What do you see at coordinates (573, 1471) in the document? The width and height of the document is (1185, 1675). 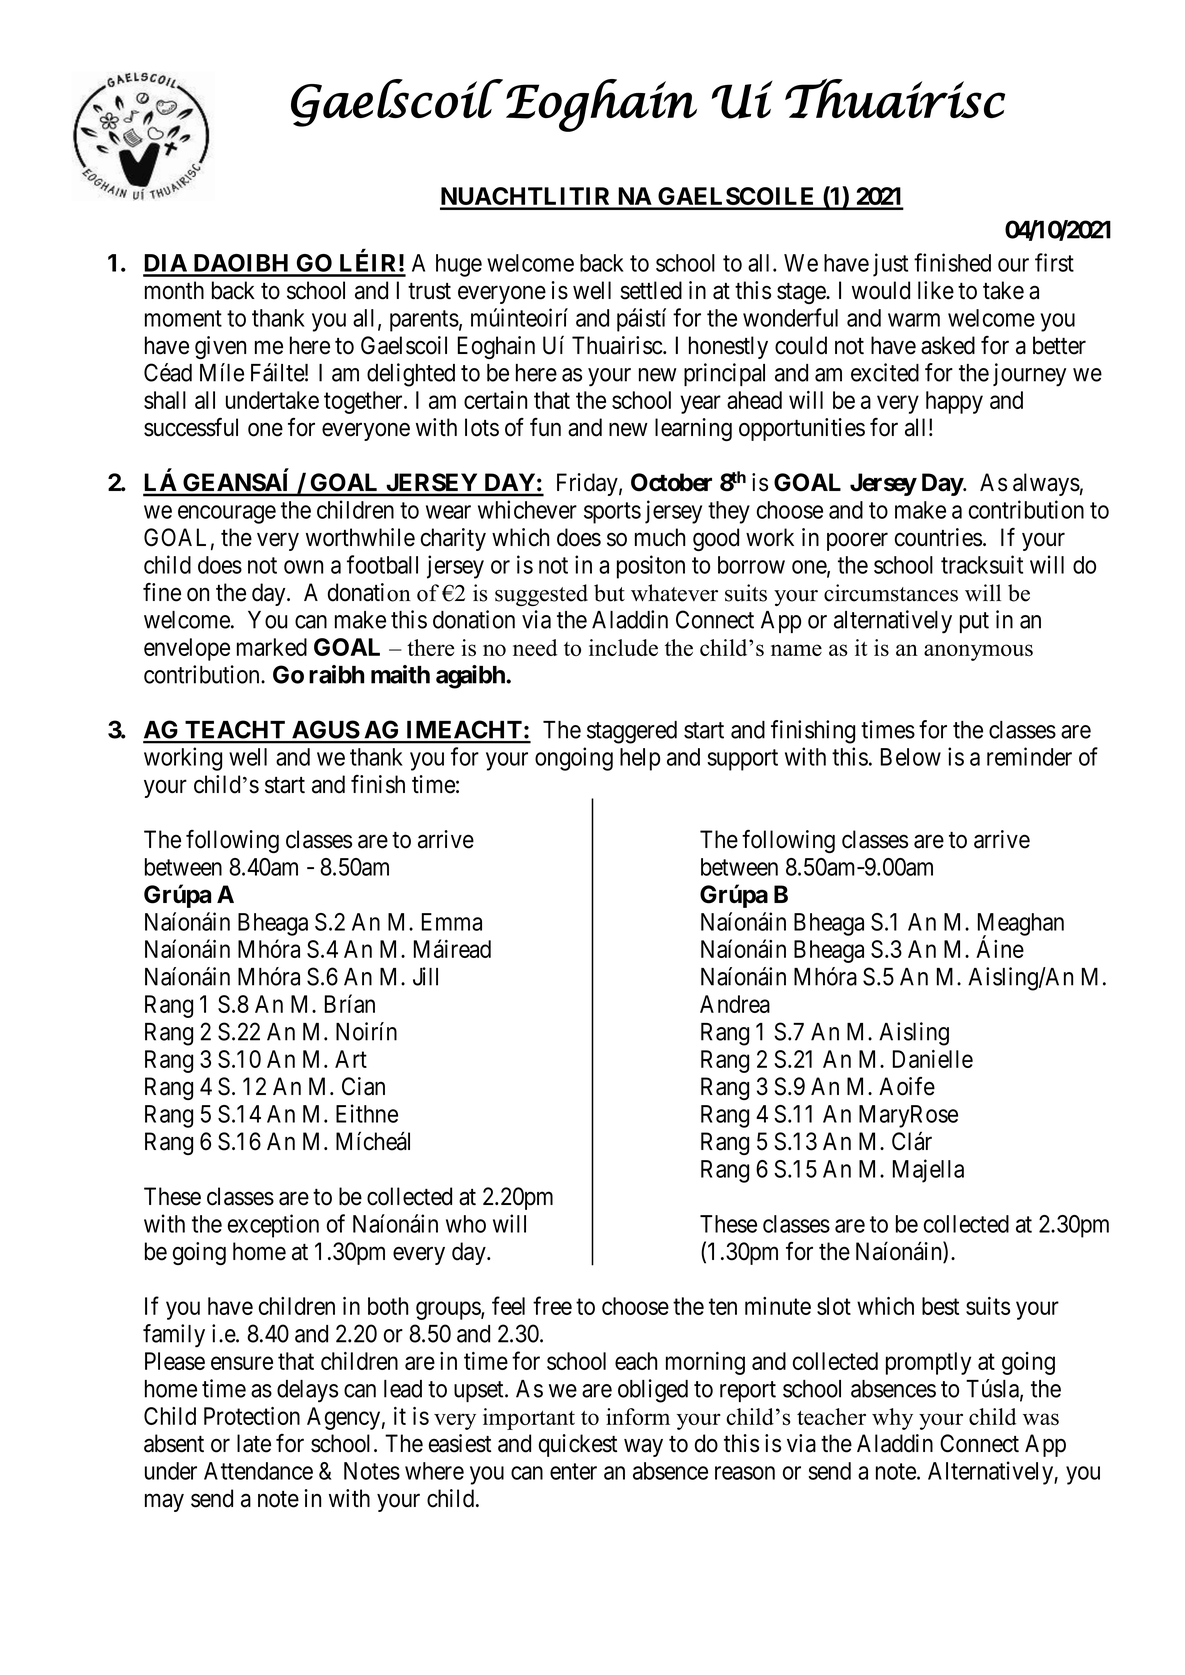 I see `enter` at bounding box center [573, 1471].
